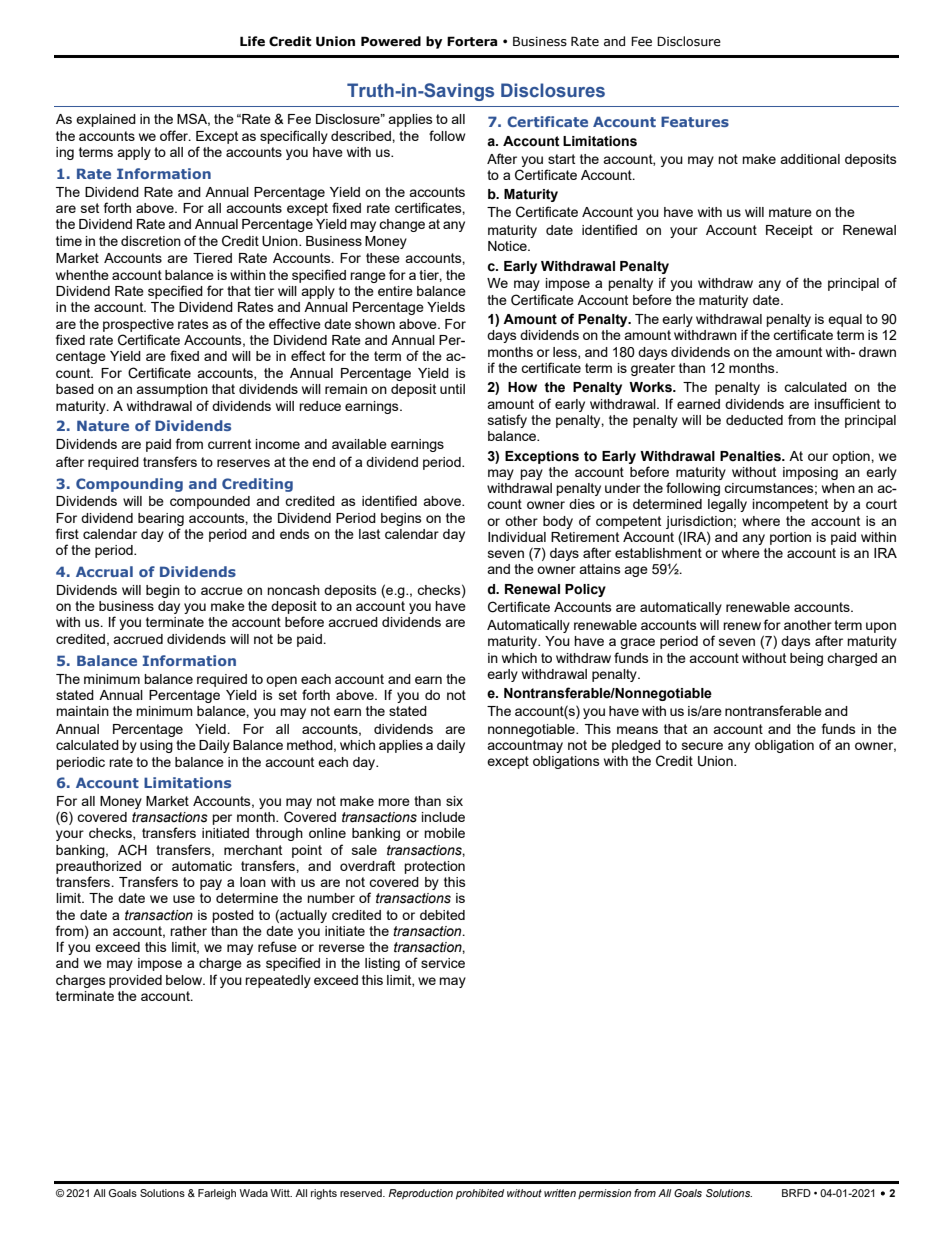  I want to click on offer, so click(175, 135).
